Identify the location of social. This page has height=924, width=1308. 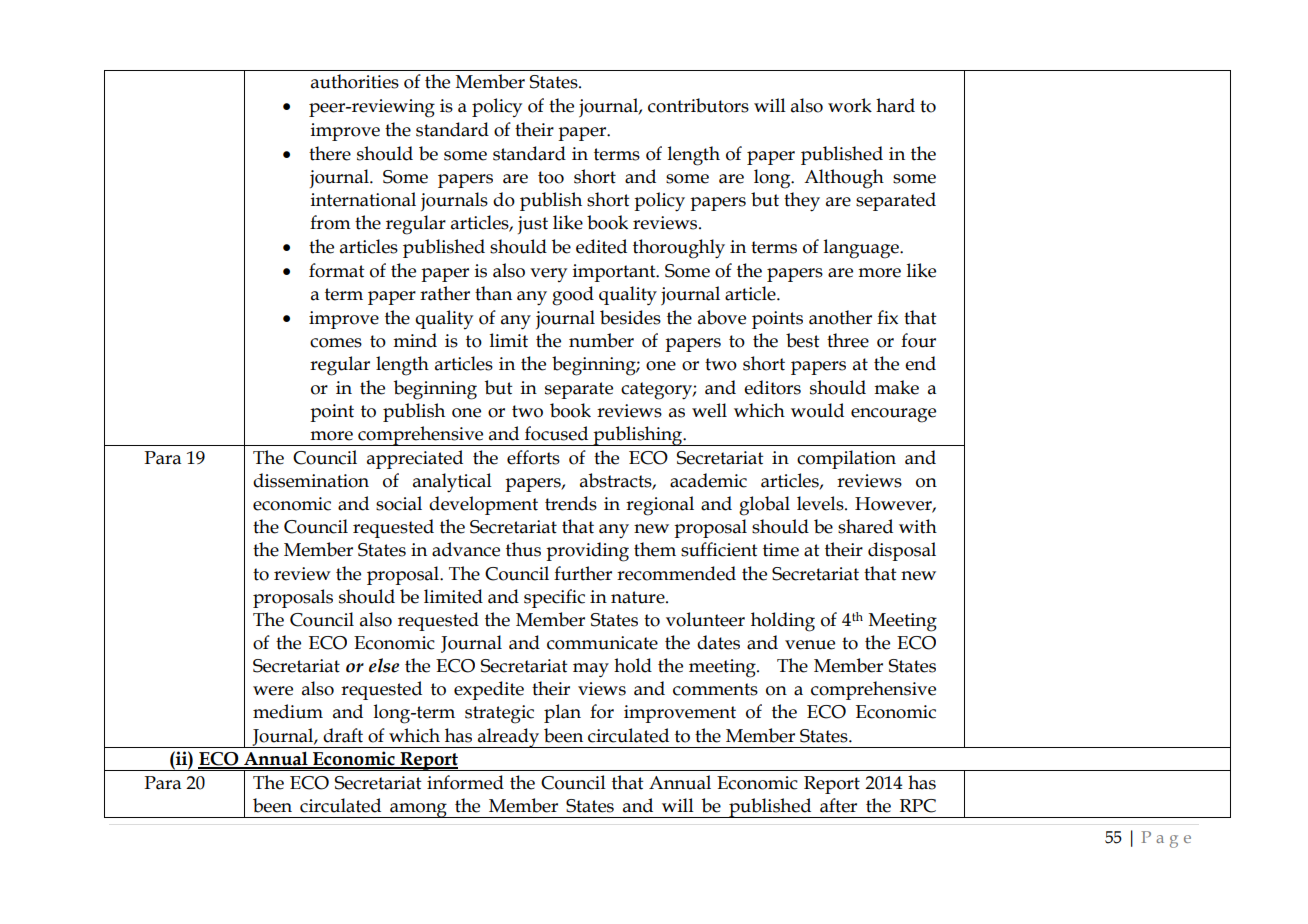
(399, 503).
